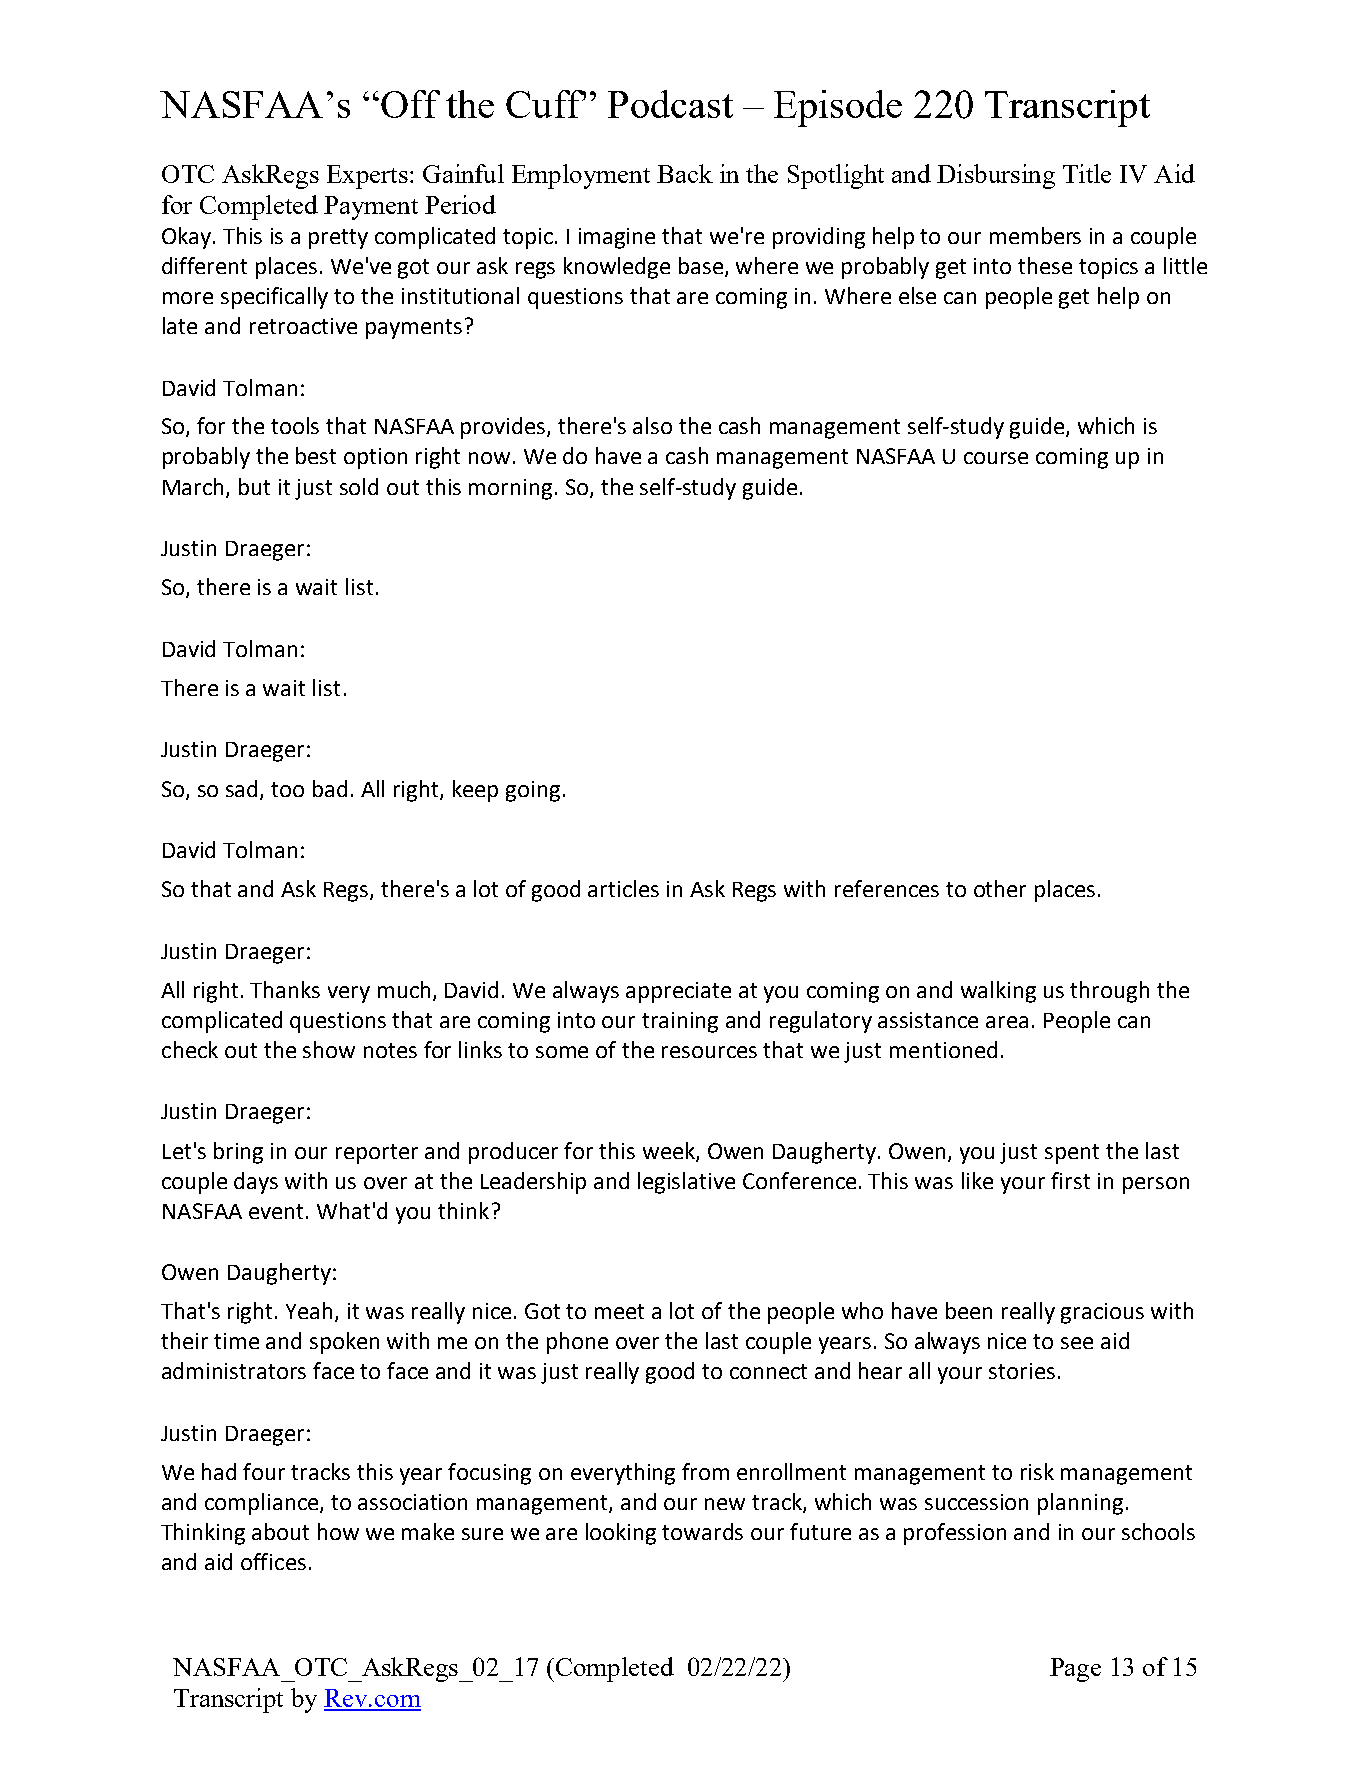 This screenshot has width=1372, height=1776. What do you see at coordinates (278, 1211) in the screenshot?
I see `event` at bounding box center [278, 1211].
